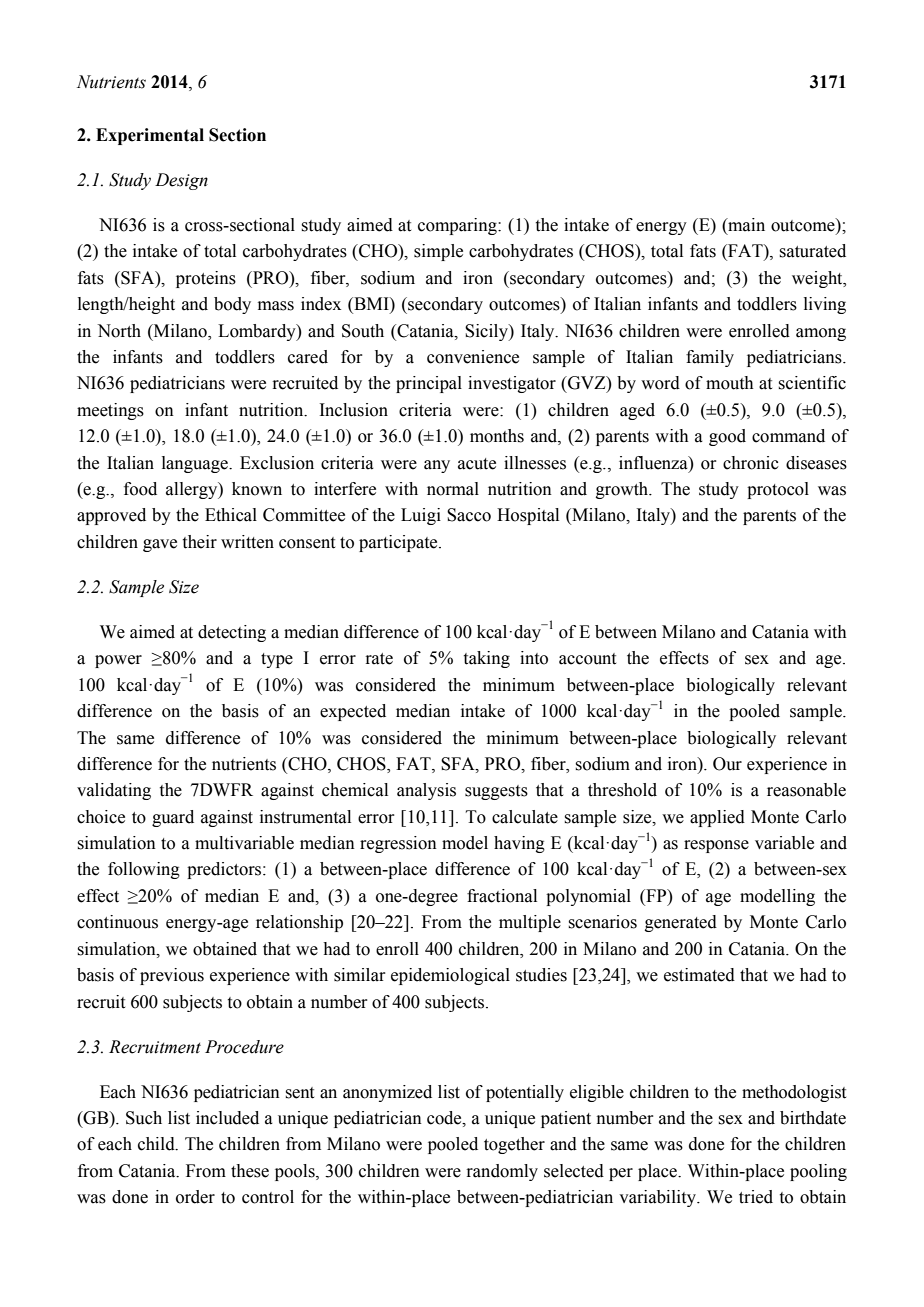 The width and height of the image is (924, 1307). Describe the element at coordinates (195, 1197) in the image. I see `order` at that location.
